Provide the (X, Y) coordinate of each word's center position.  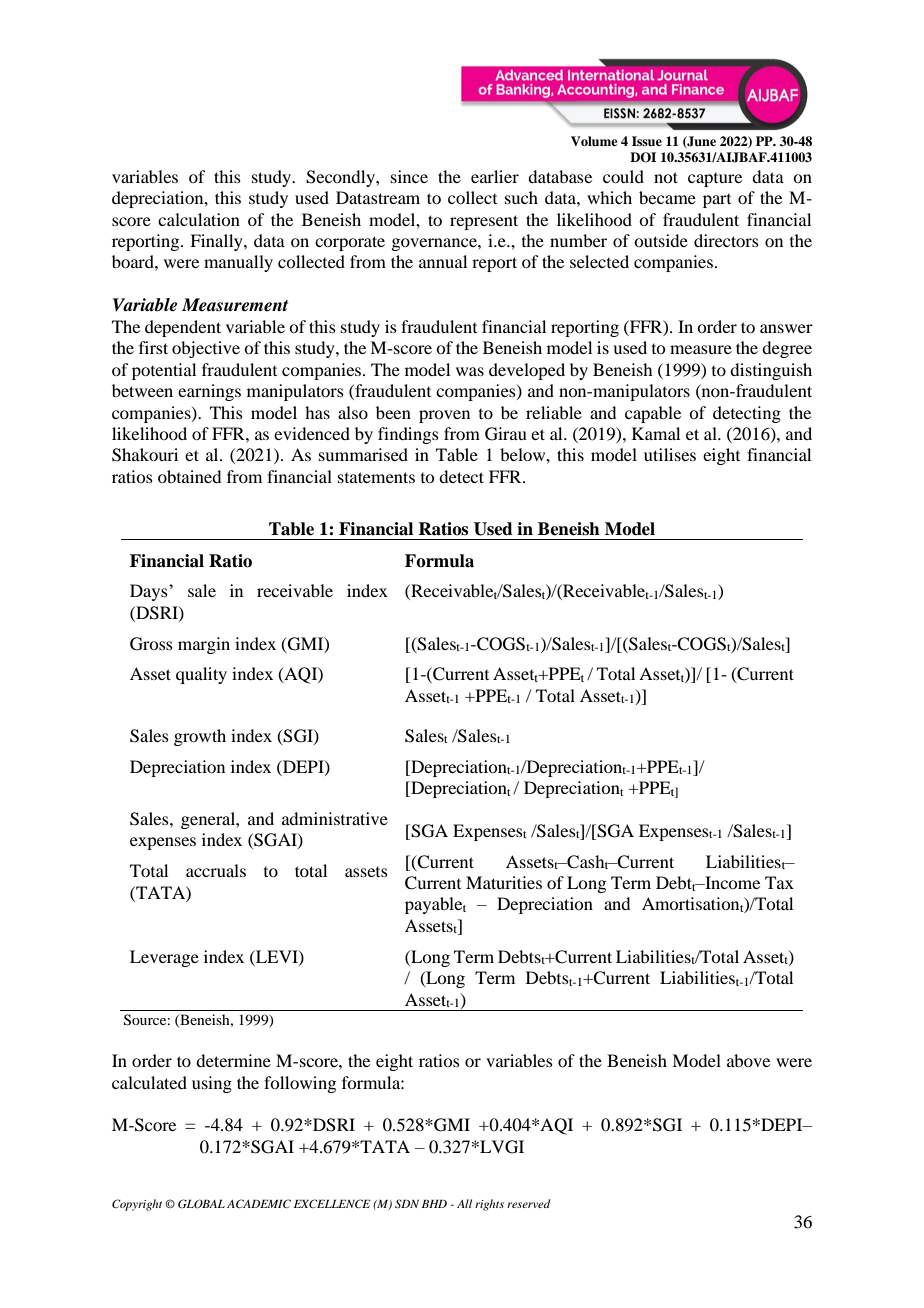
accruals (216, 870)
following (300, 1084)
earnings (209, 392)
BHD (434, 1204)
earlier (495, 176)
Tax (779, 882)
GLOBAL (201, 1203)
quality (201, 675)
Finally (217, 242)
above (748, 1060)
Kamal (656, 433)
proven (444, 416)
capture (715, 180)
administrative (335, 818)
